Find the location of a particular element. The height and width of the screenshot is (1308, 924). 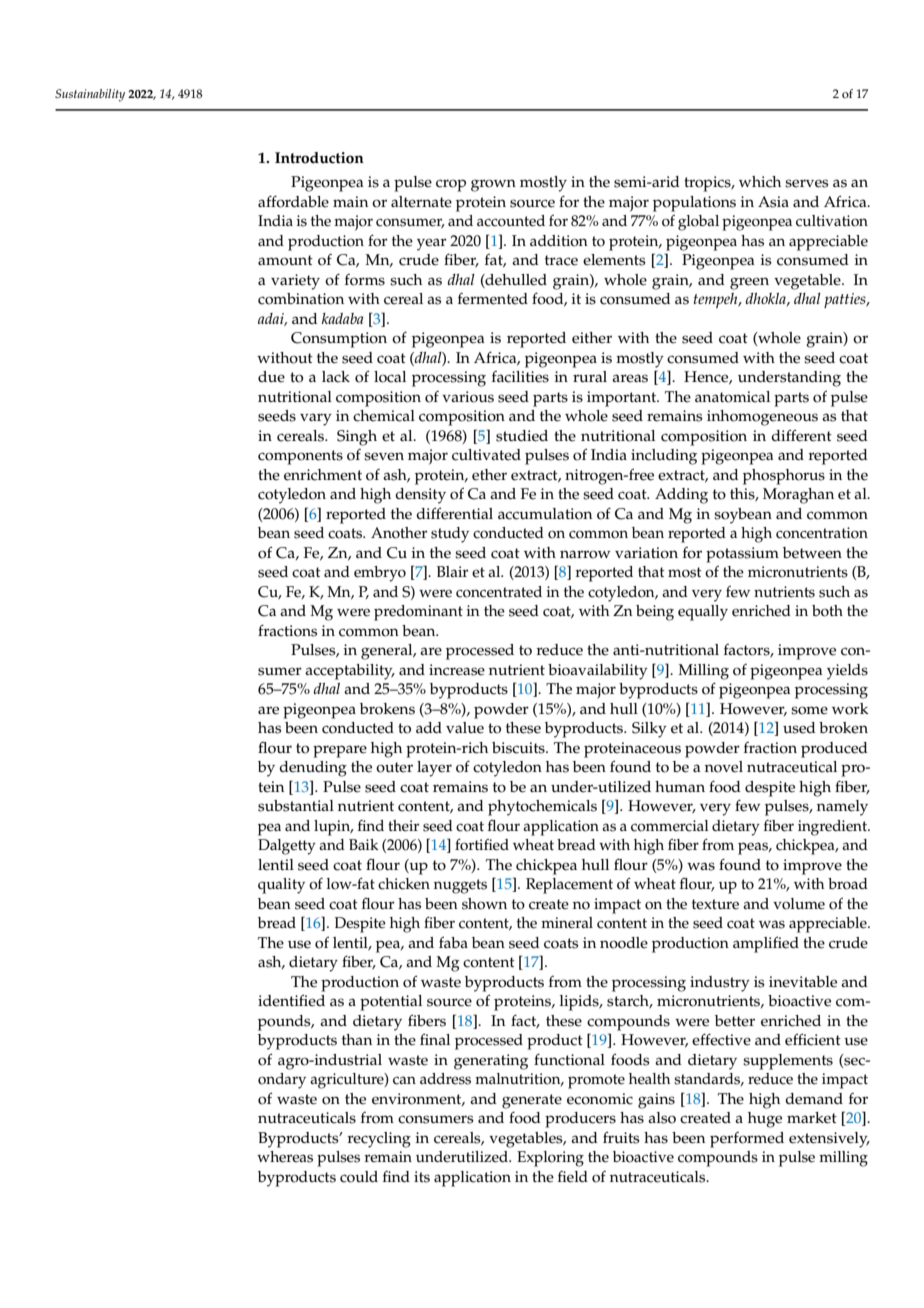

equally is located at coordinates (703, 613).
